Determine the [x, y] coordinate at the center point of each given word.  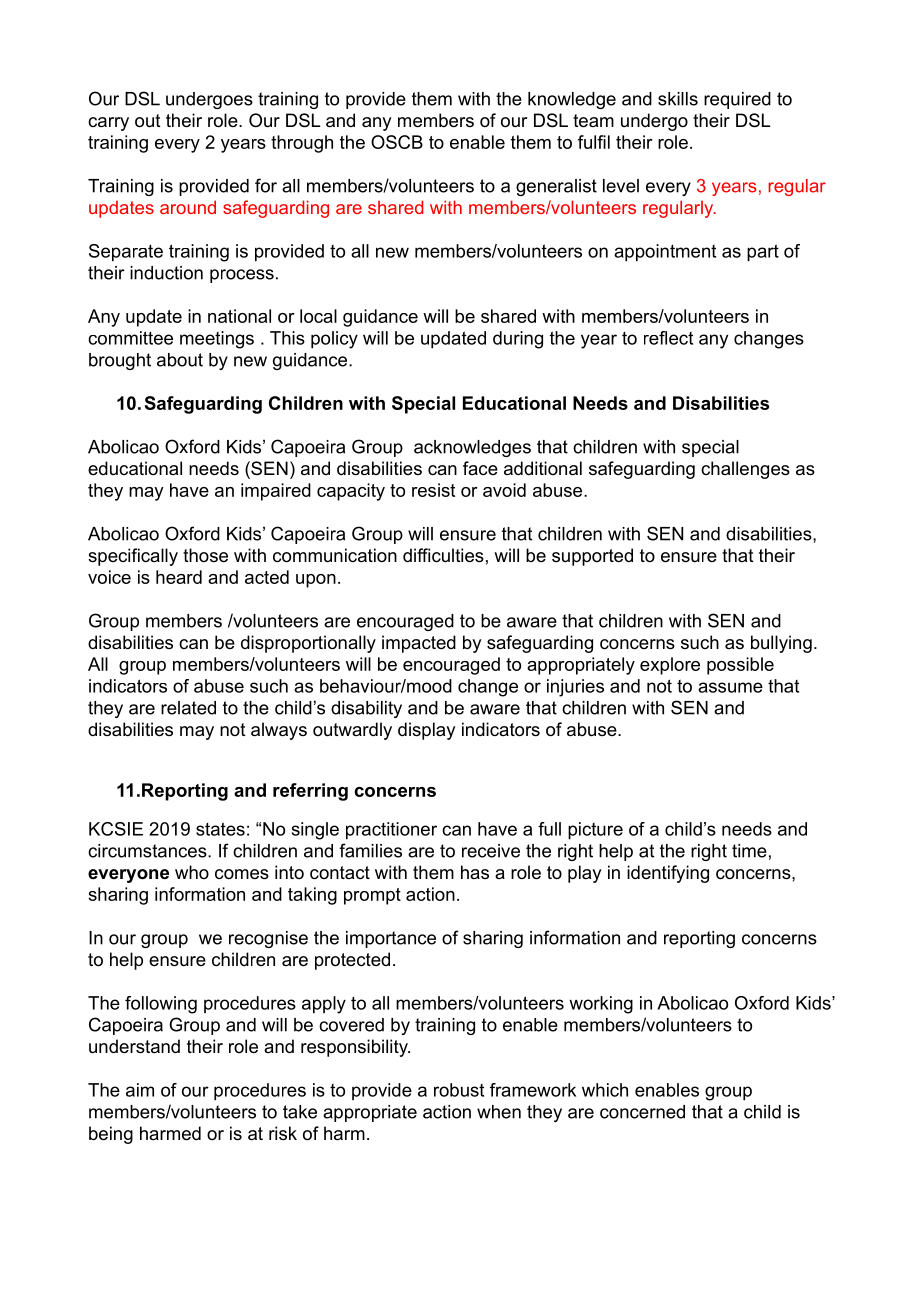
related [188, 708]
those [205, 555]
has [475, 872]
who [192, 872]
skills [678, 99]
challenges [745, 470]
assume [730, 687]
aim [140, 1090]
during [518, 340]
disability [366, 709]
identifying [668, 874]
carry [108, 124]
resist [433, 490]
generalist [556, 187]
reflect [668, 338]
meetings [217, 340]
